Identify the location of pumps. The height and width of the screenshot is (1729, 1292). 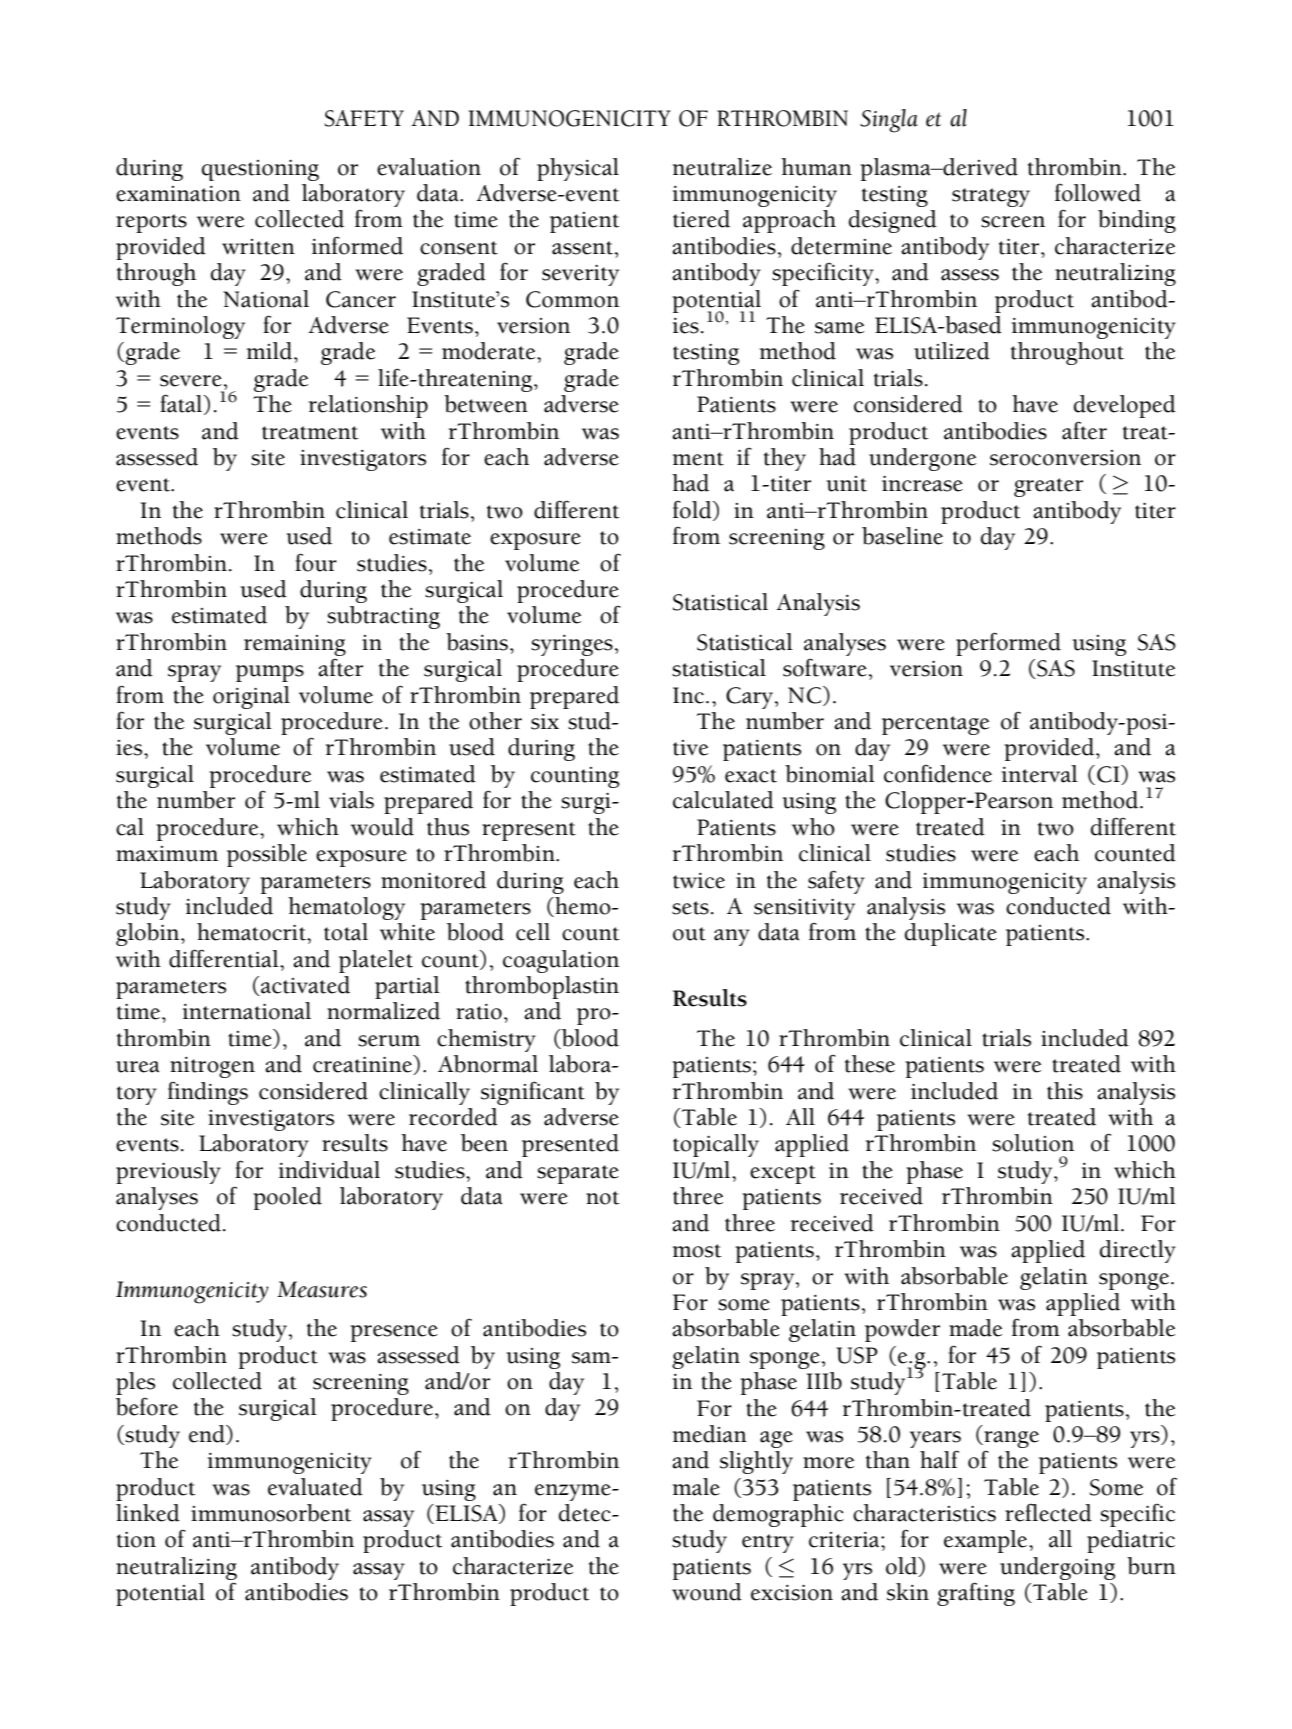
(270, 673).
